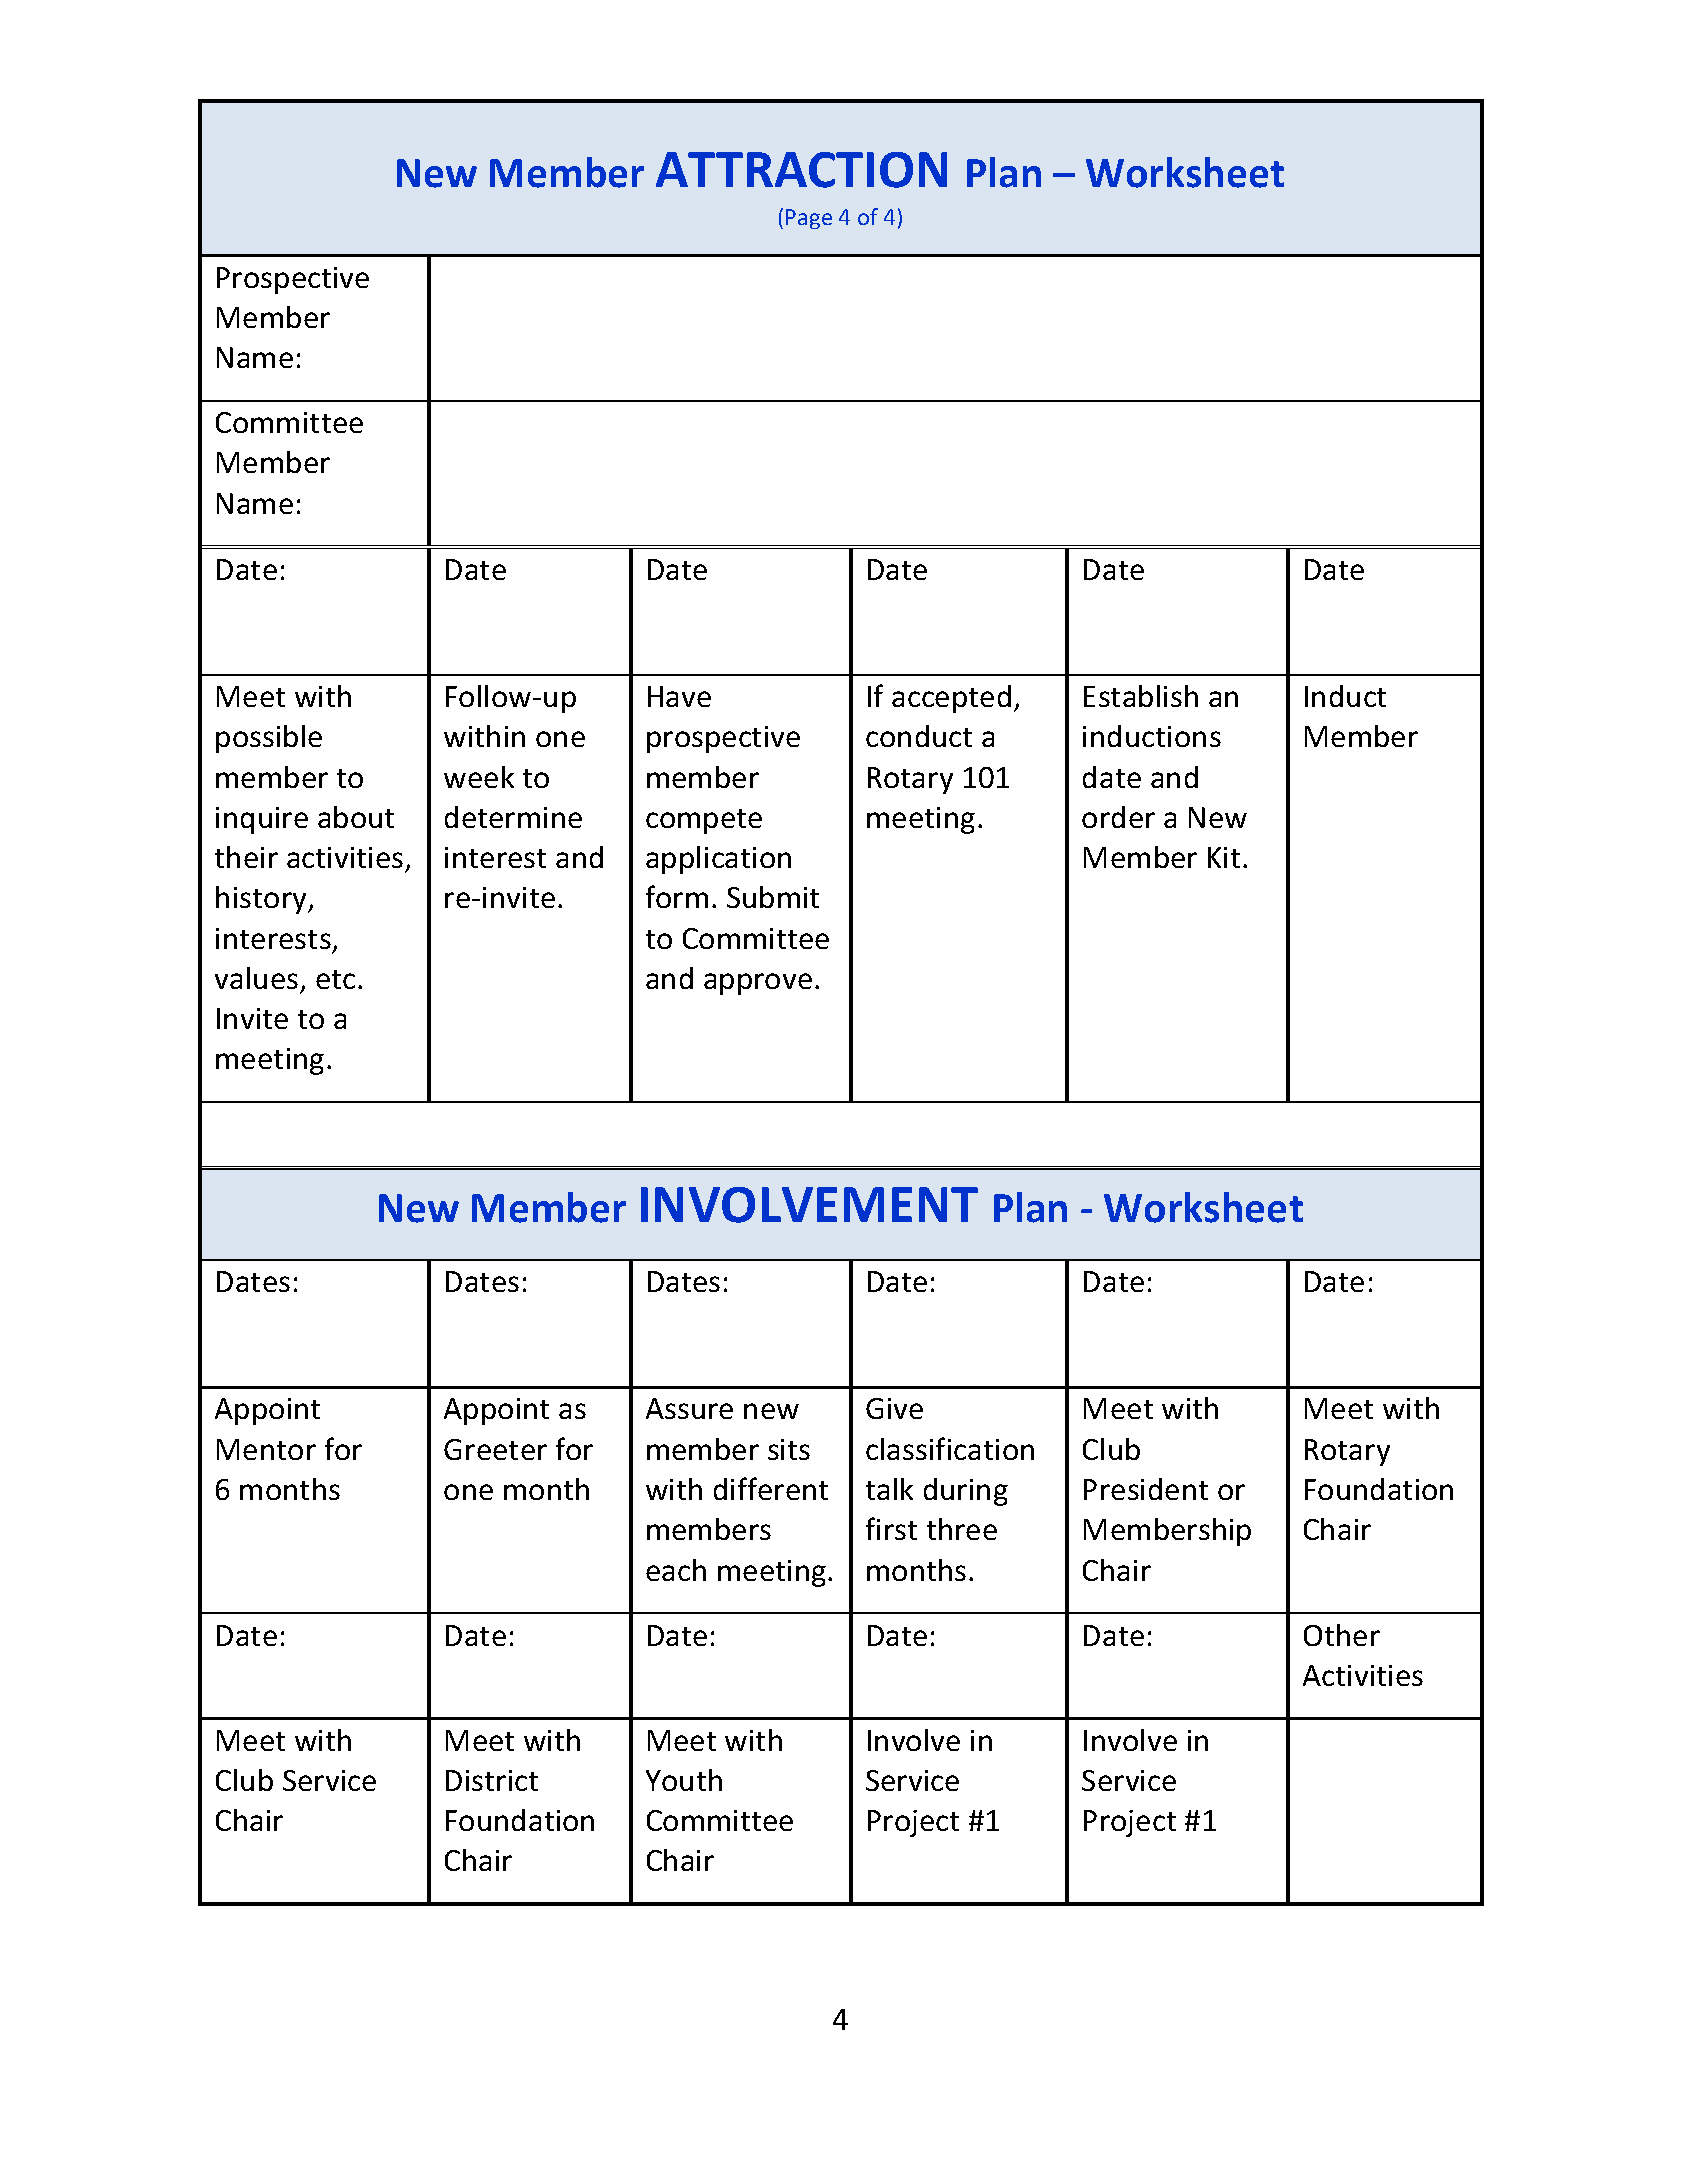  Describe the element at coordinates (801, 170) in the page. I see `ATTRACTION` at that location.
